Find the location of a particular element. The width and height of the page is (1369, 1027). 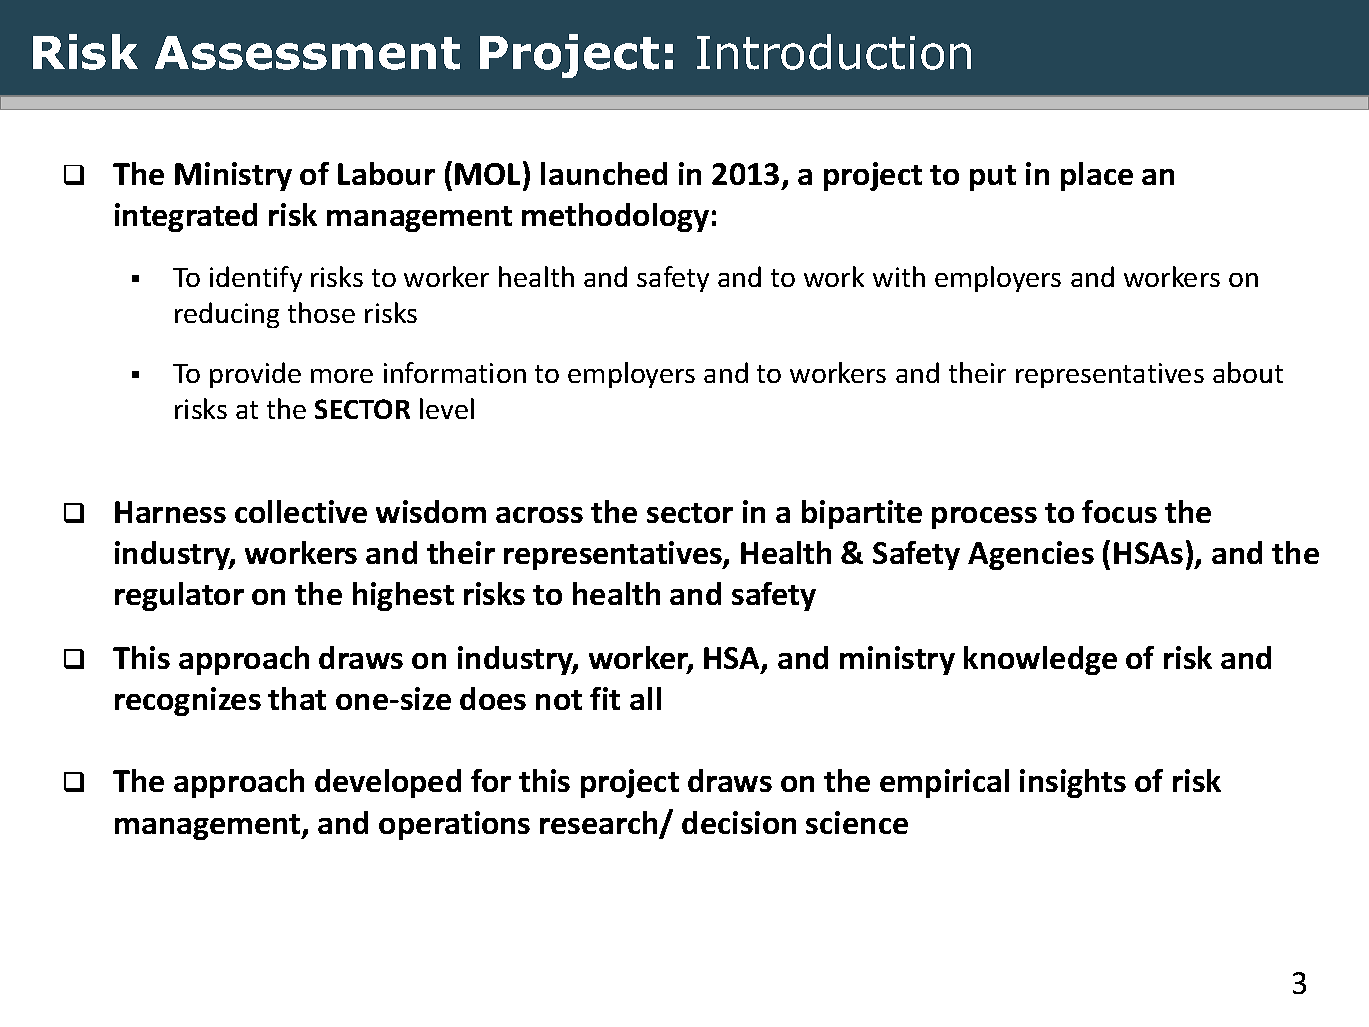

decision is located at coordinates (739, 822).
